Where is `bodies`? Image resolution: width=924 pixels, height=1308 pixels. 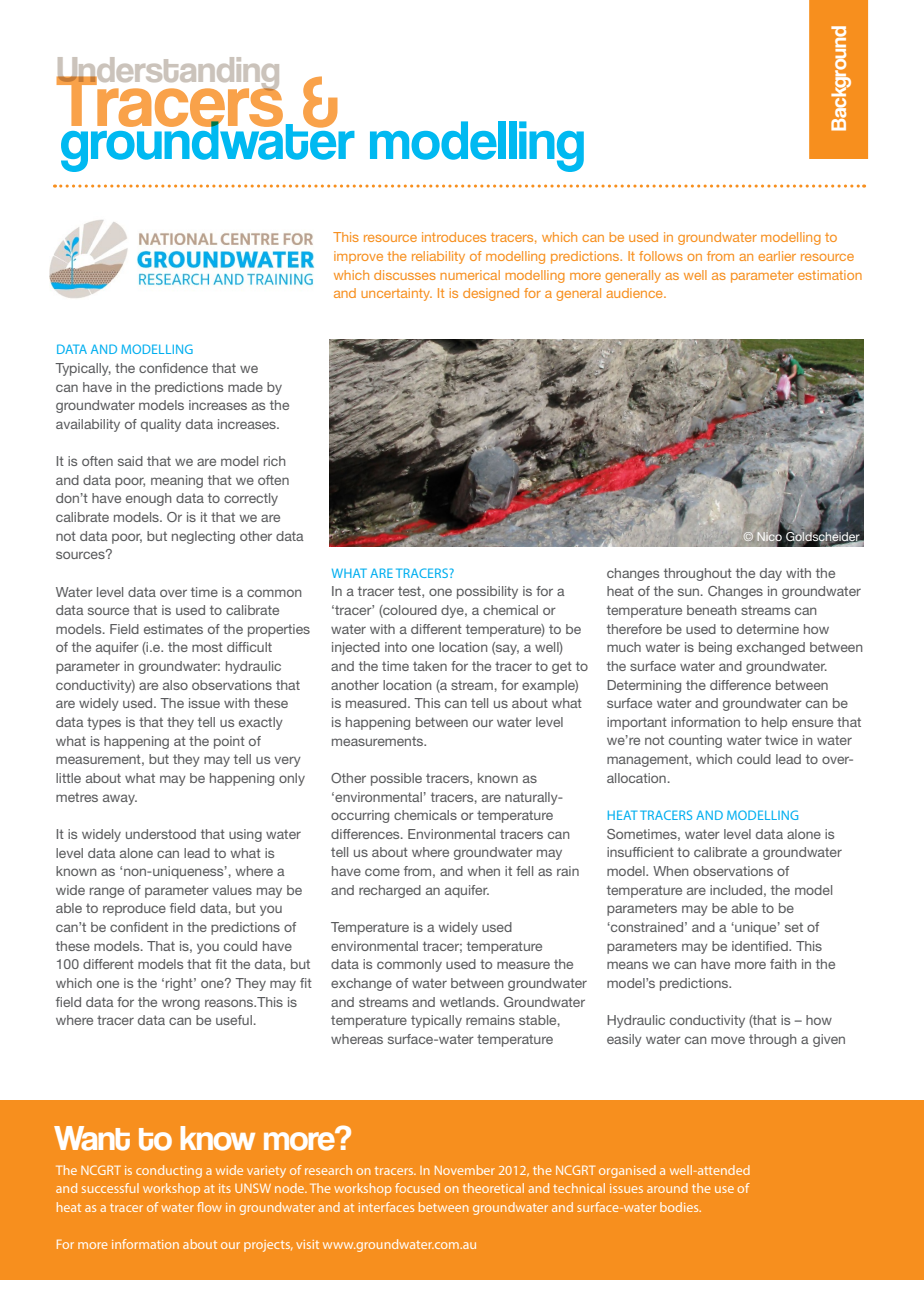
bodies is located at coordinates (680, 1207).
